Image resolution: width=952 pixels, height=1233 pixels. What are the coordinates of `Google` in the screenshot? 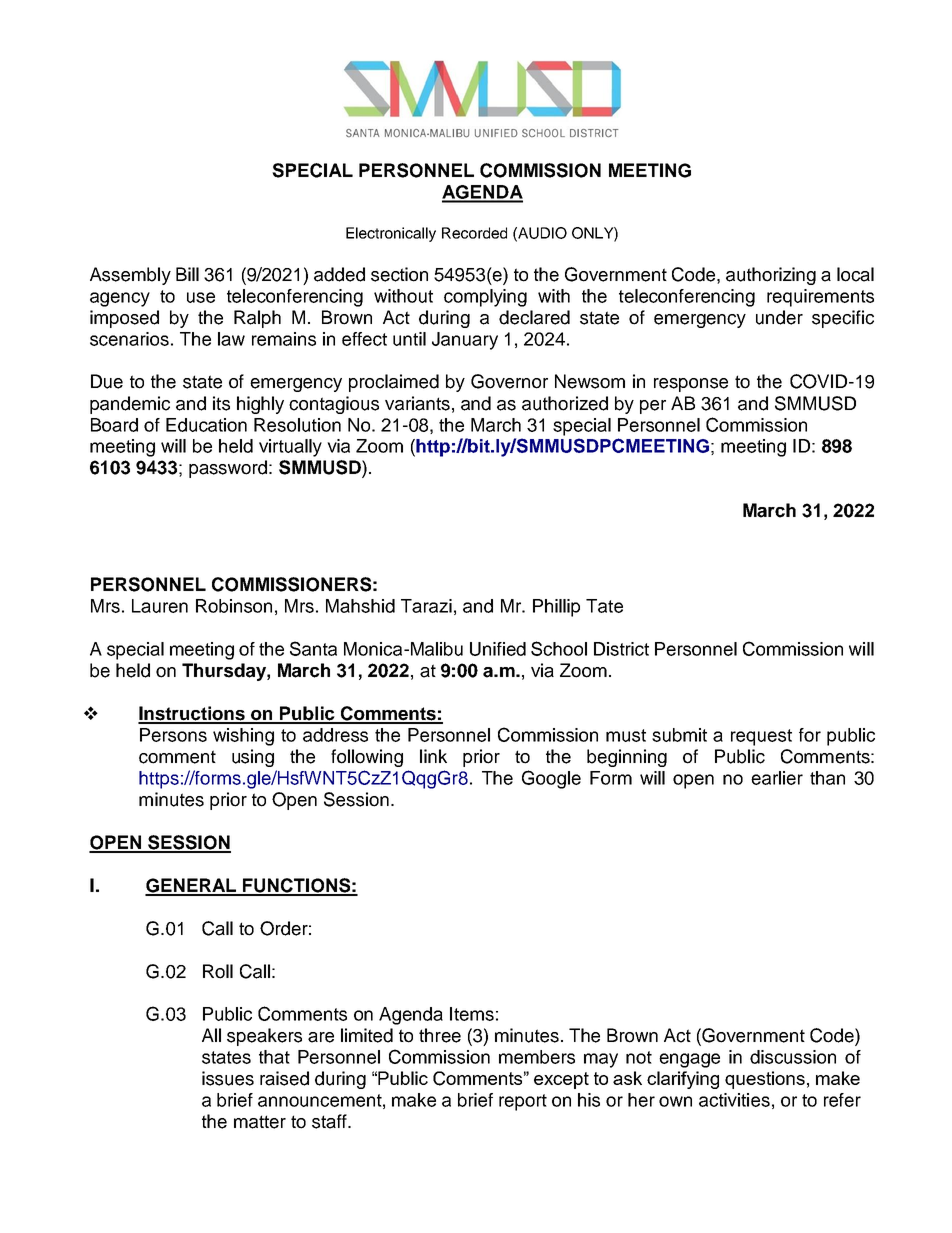 It's located at (551, 779).
